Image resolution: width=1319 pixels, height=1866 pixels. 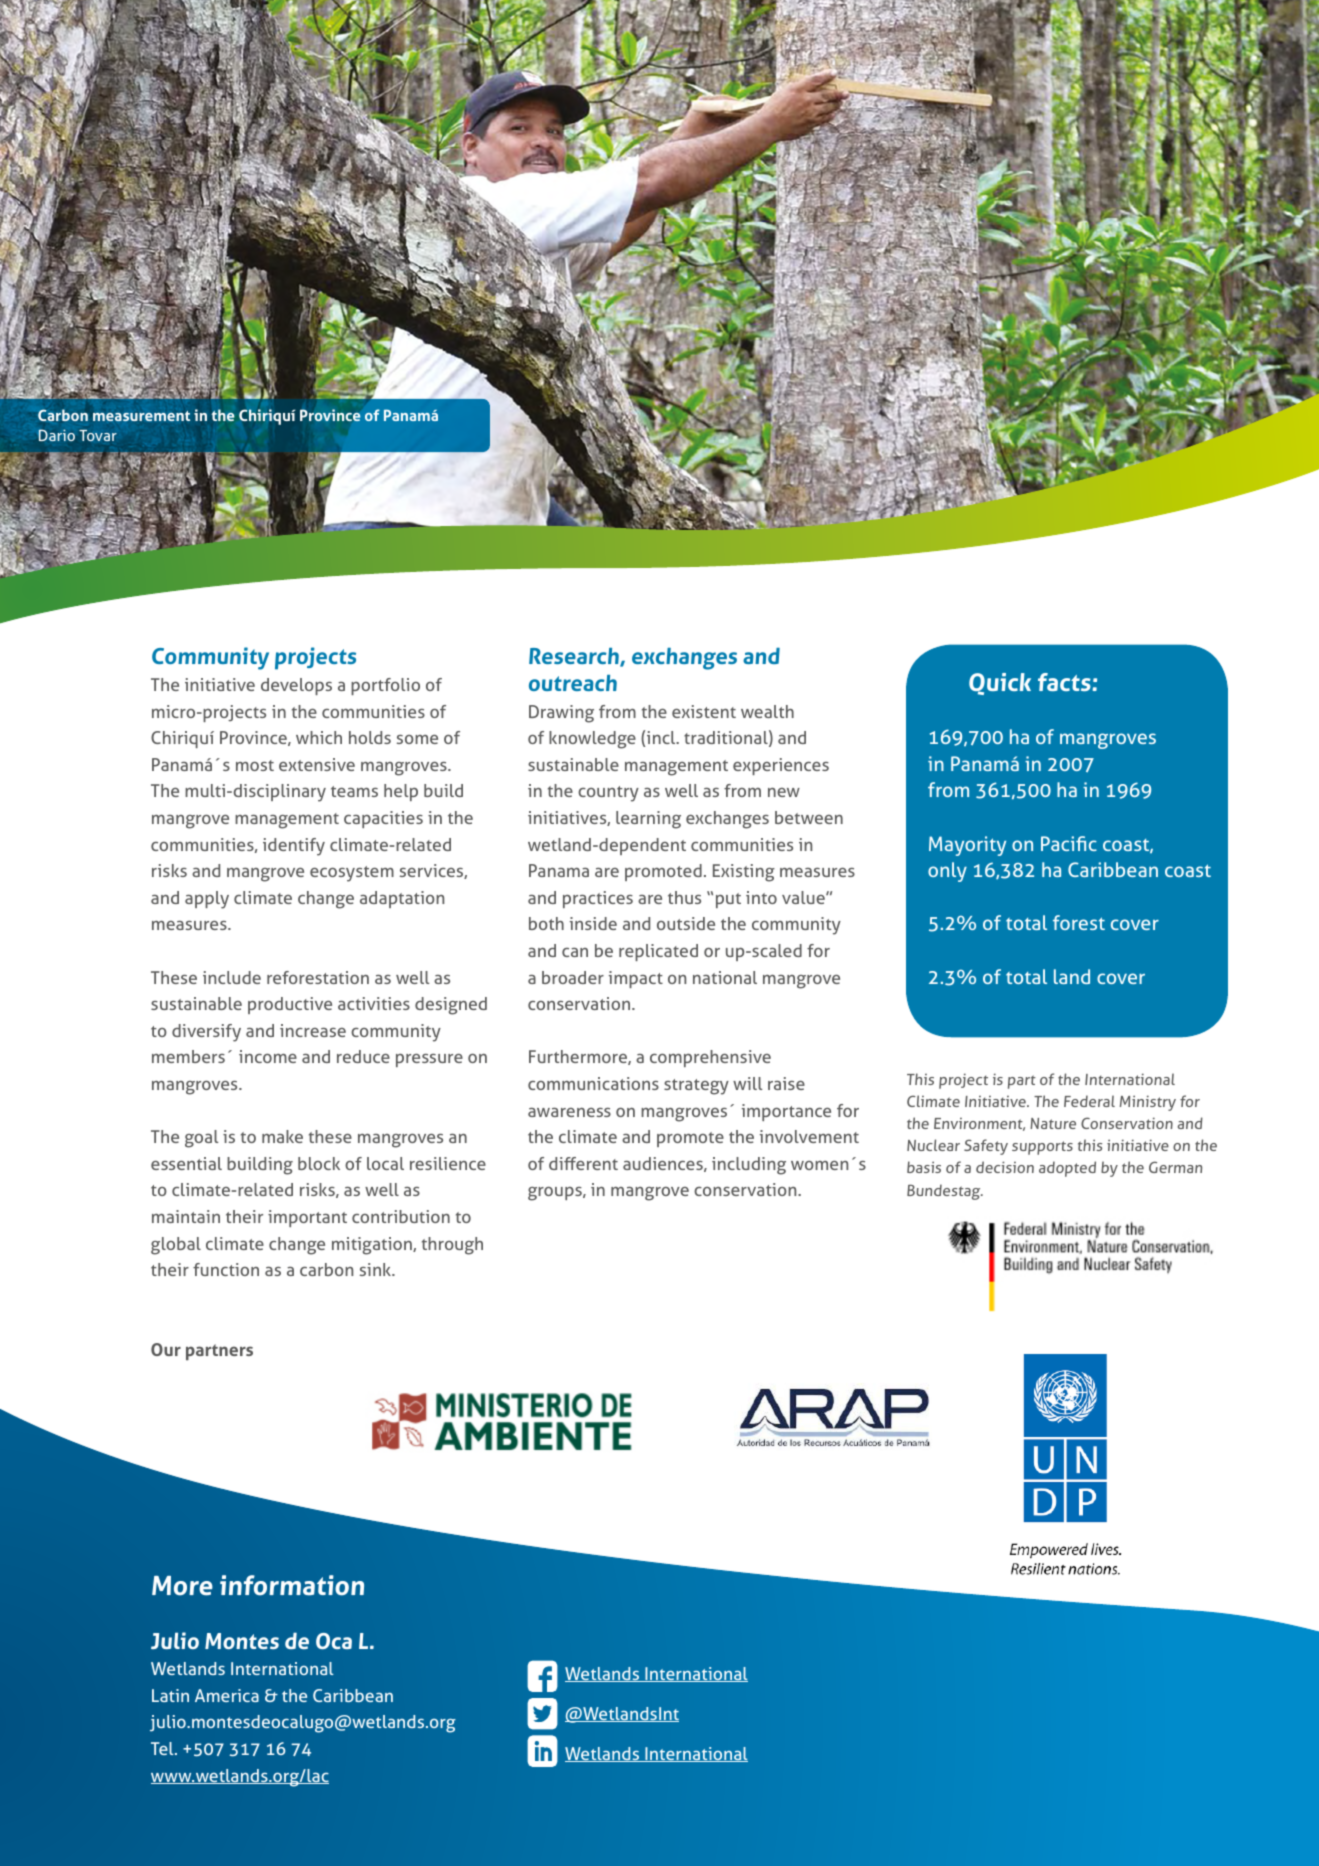 What do you see at coordinates (593, 1083) in the screenshot?
I see `communications` at bounding box center [593, 1083].
